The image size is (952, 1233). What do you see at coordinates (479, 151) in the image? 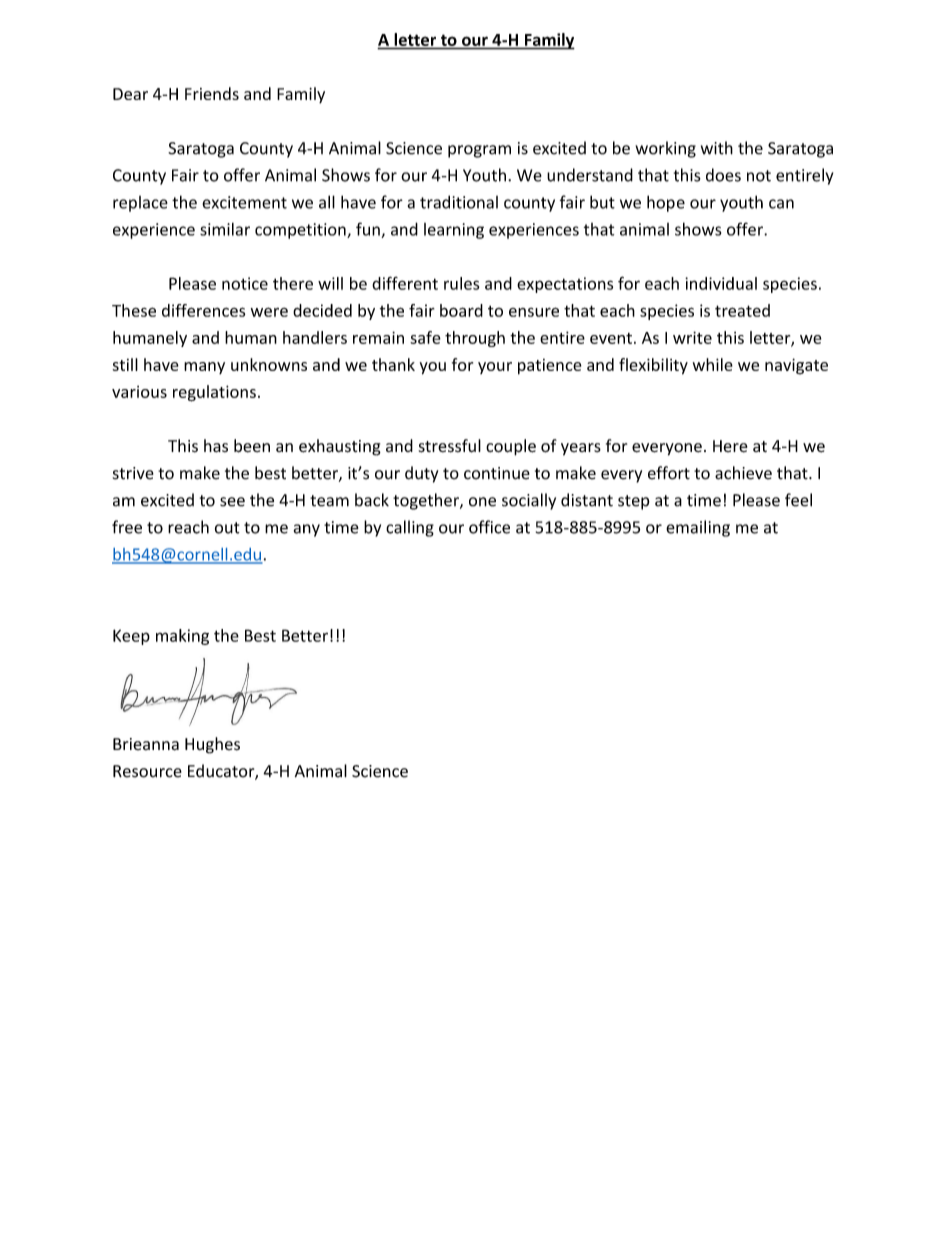
I see `program` at bounding box center [479, 151].
